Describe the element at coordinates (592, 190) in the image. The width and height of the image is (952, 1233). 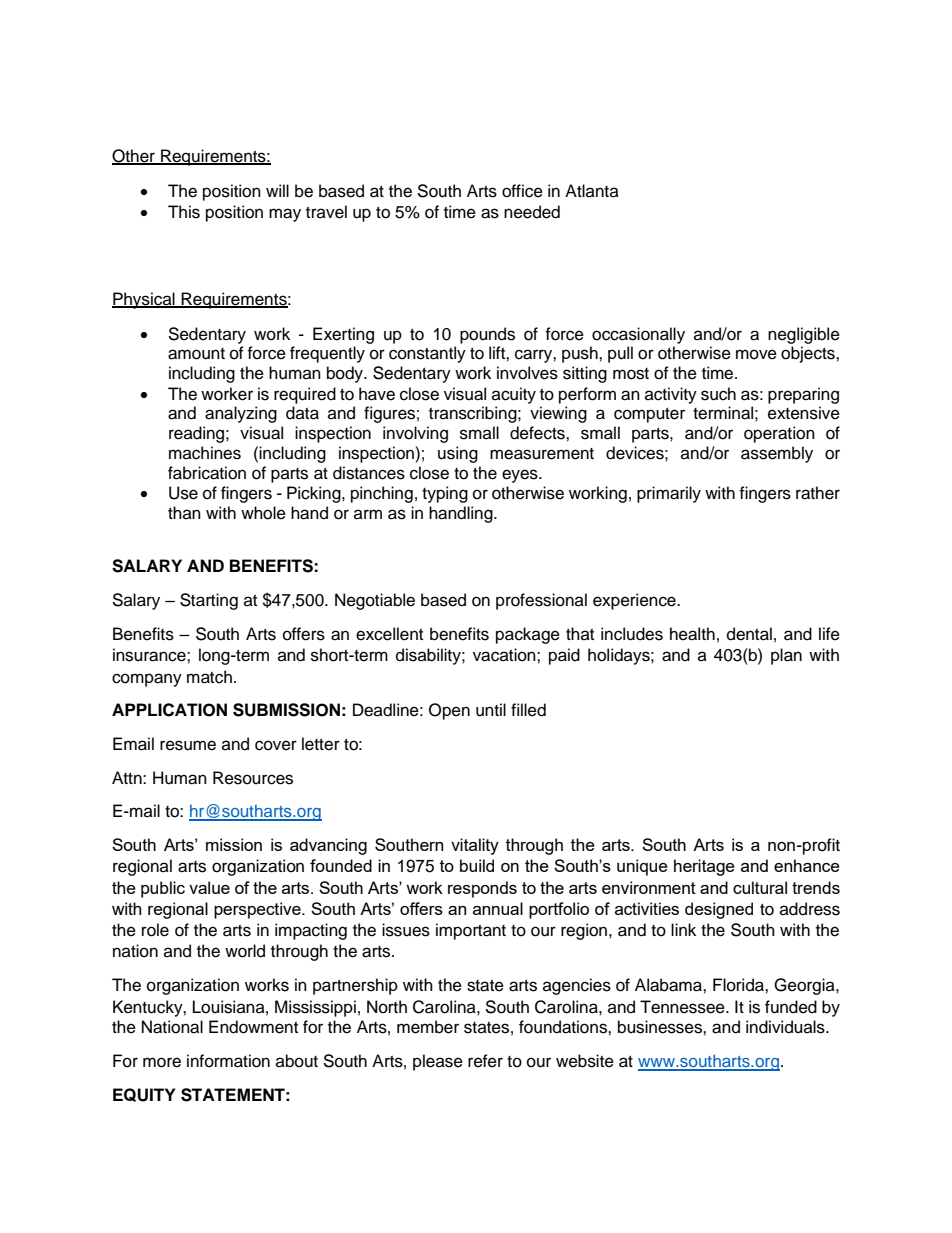
I see `Atlanta` at that location.
